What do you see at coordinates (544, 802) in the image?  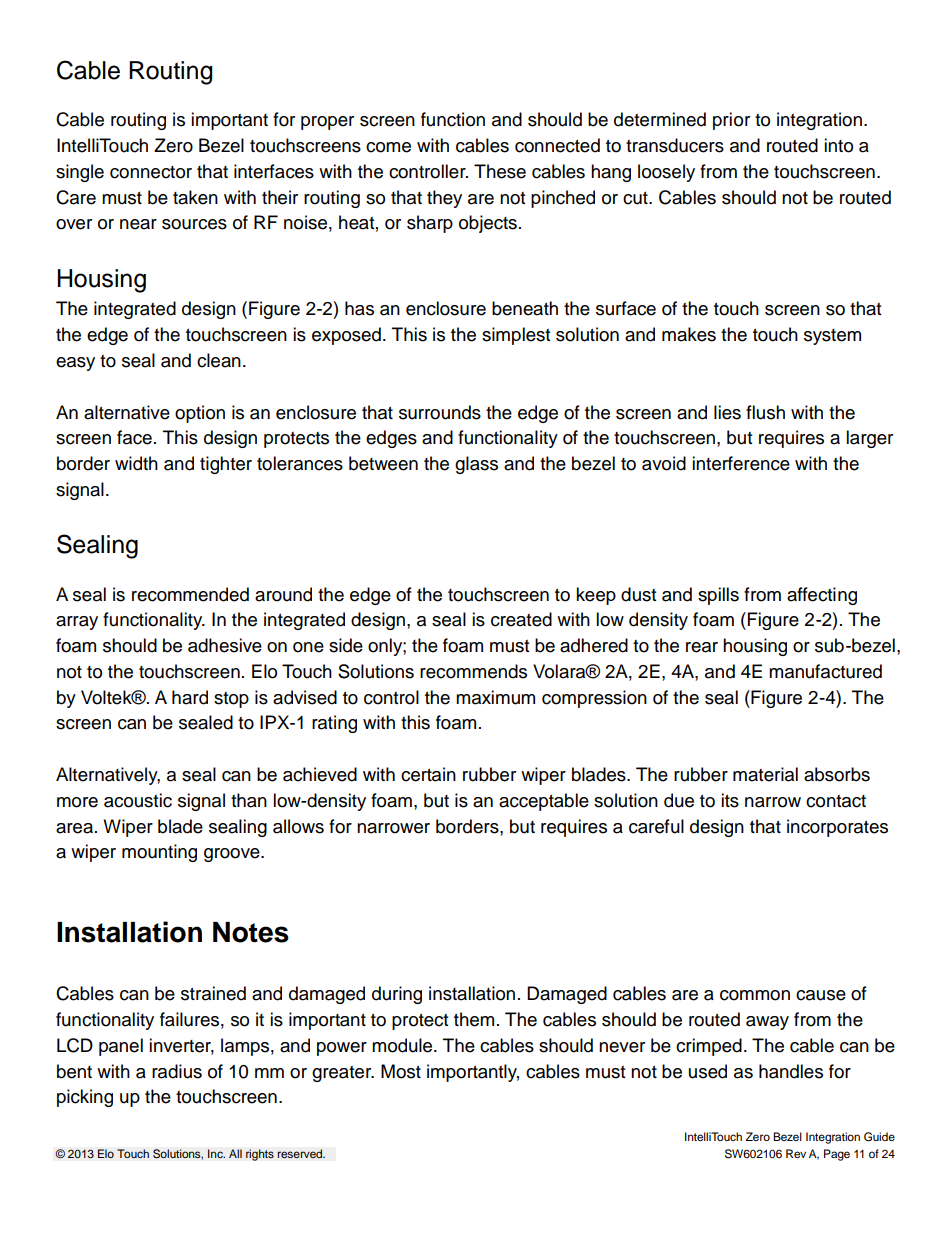 I see `acceptable` at bounding box center [544, 802].
